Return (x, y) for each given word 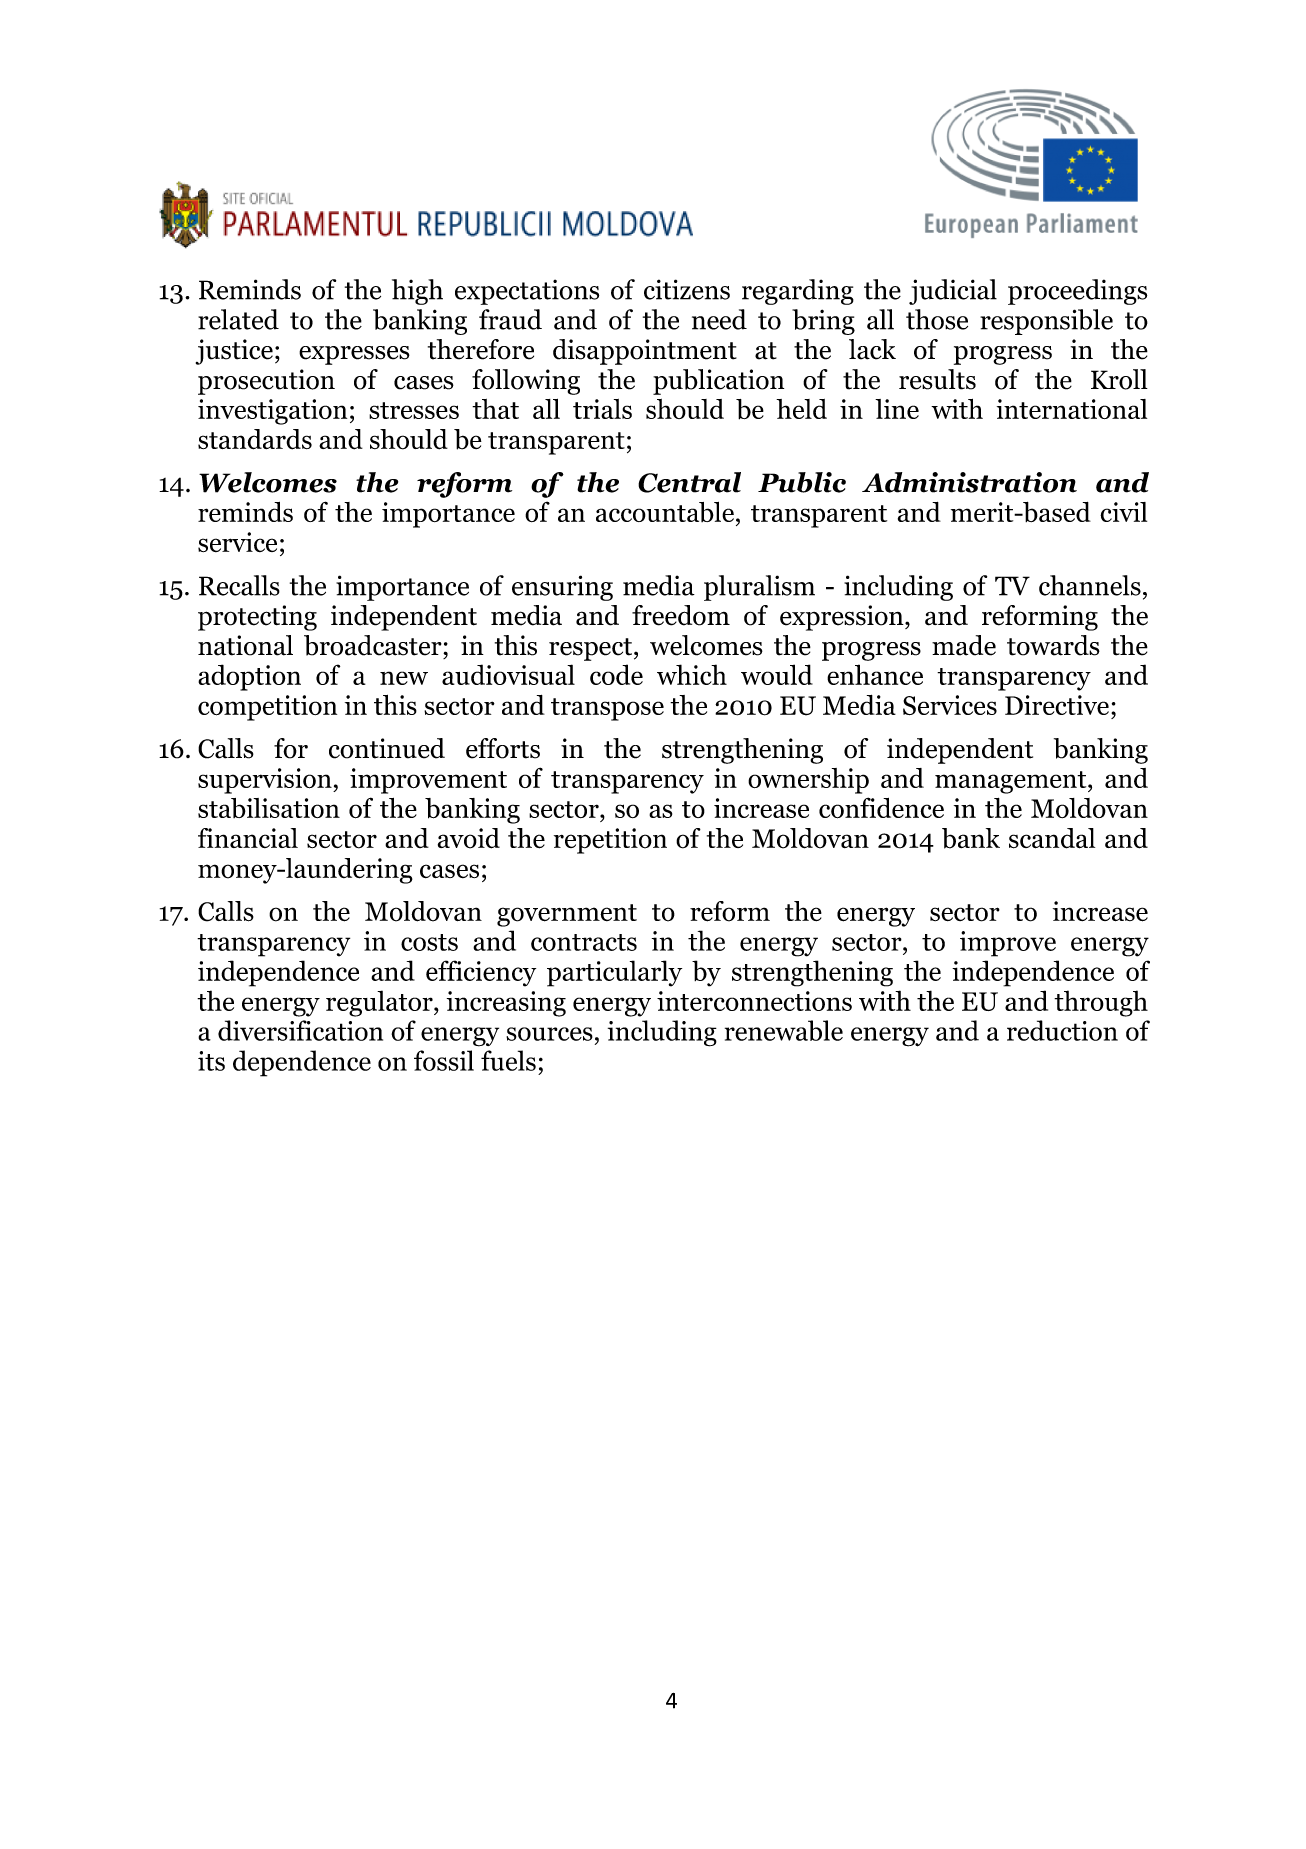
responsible (1046, 322)
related (238, 319)
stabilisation (269, 808)
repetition (610, 841)
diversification (300, 1030)
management (1012, 782)
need (719, 319)
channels (1090, 585)
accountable (665, 512)
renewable (784, 1030)
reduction (1062, 1030)
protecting (257, 618)
